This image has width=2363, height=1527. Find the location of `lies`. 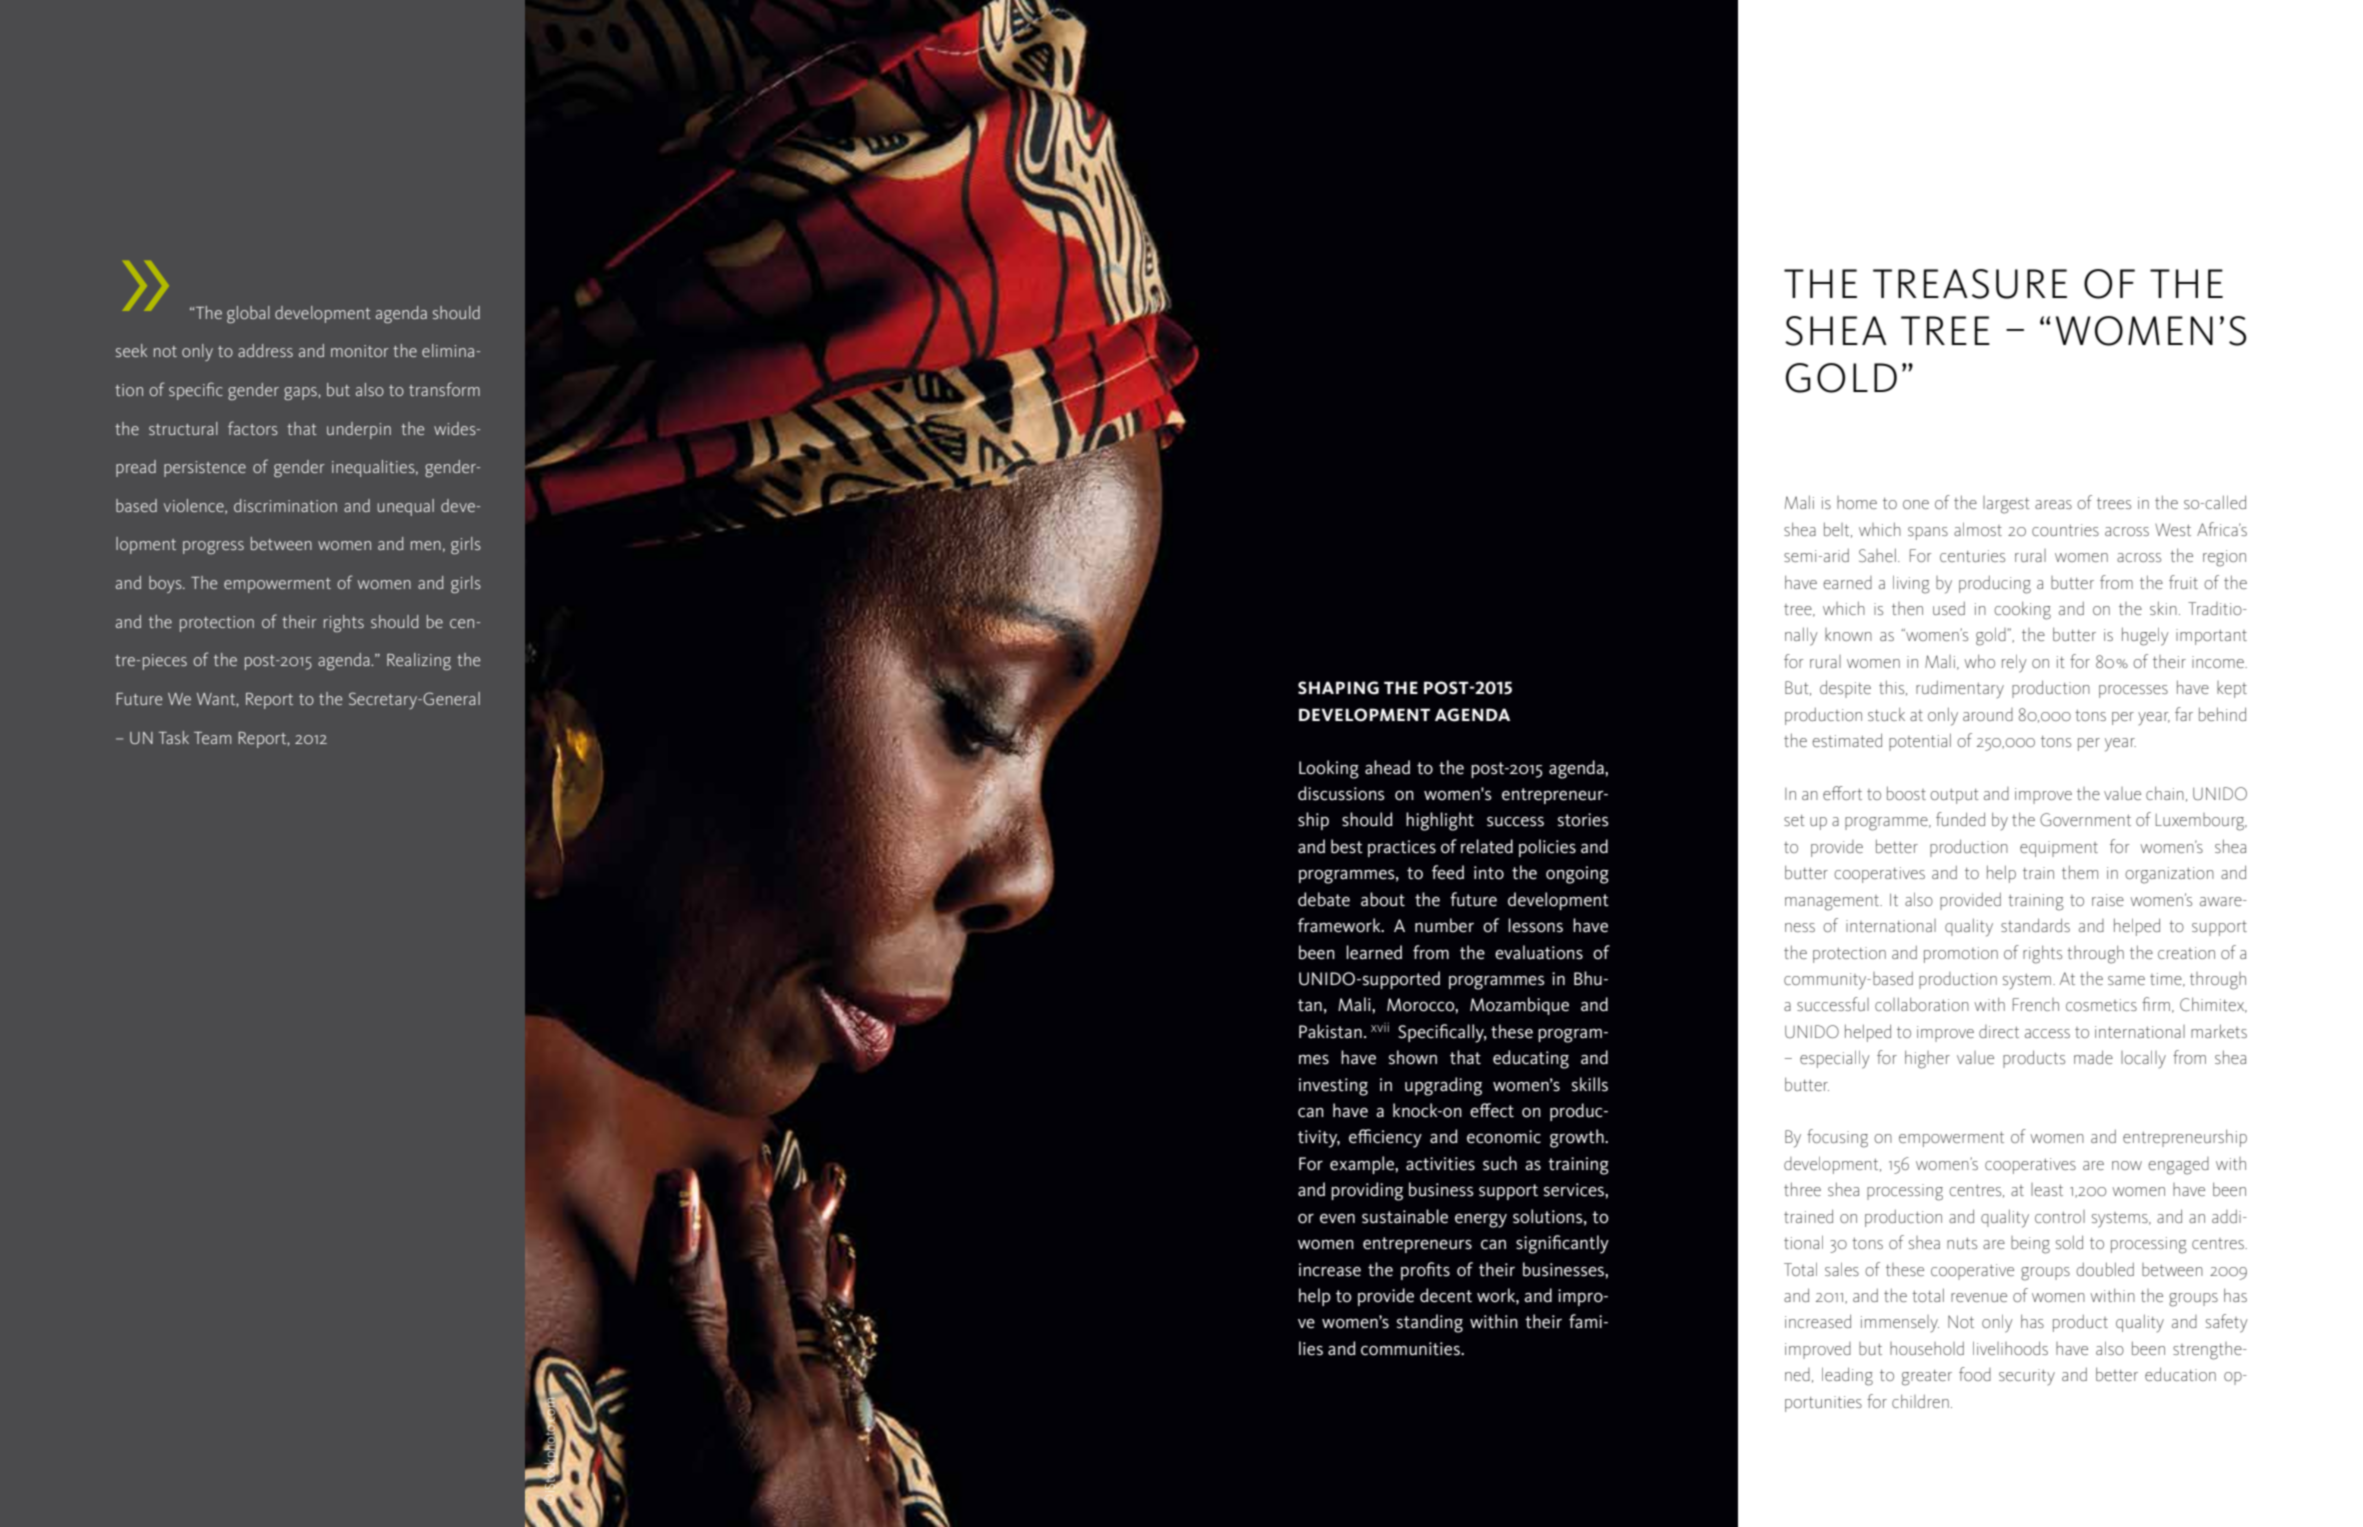

lies is located at coordinates (1311, 1348).
